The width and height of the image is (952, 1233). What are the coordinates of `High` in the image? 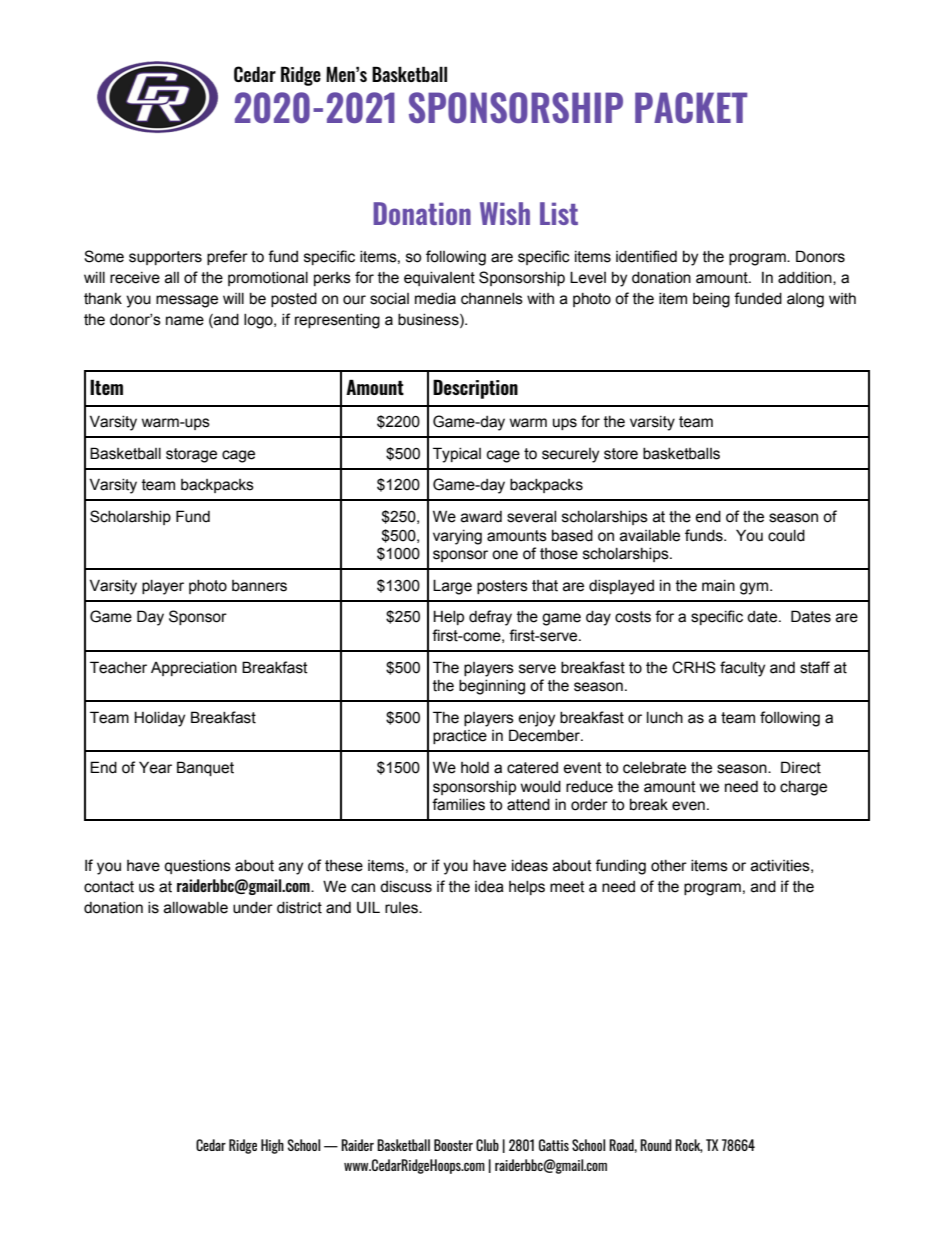 It's located at (272, 1146).
